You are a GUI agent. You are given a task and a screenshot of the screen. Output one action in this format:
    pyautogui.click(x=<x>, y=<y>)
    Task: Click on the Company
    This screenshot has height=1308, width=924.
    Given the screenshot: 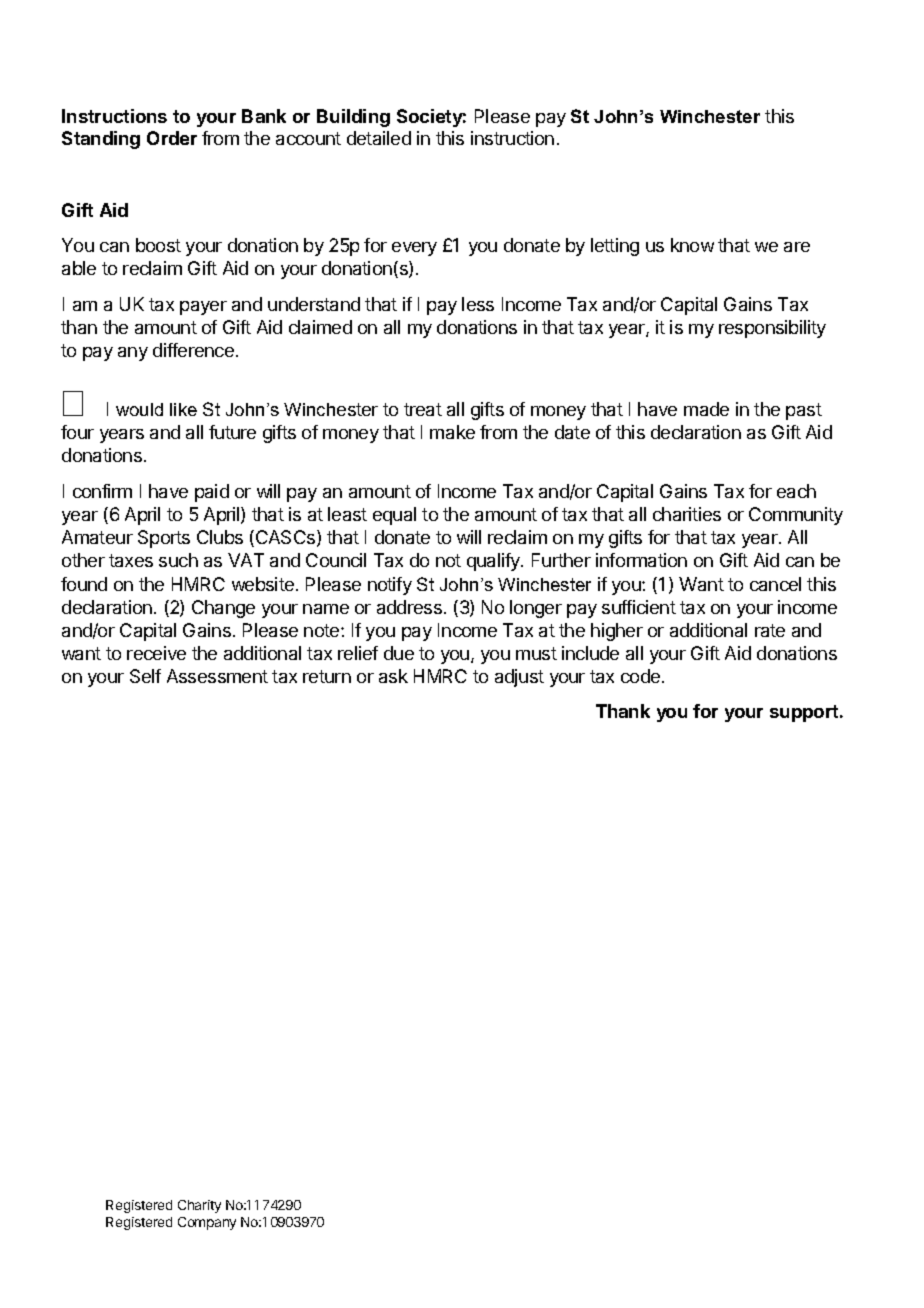 What is the action you would take?
    pyautogui.click(x=207, y=1223)
